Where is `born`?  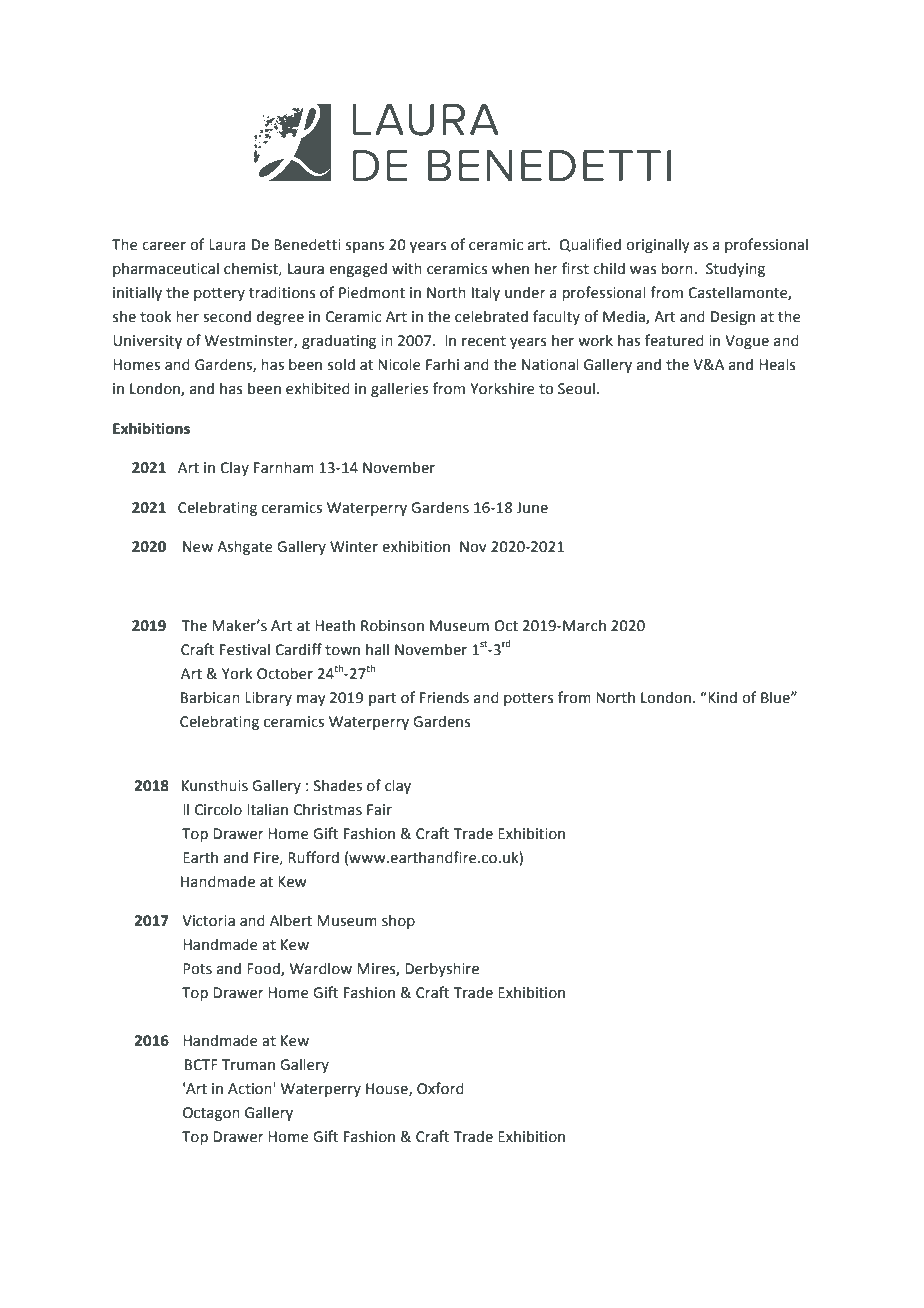 born is located at coordinates (677, 268).
